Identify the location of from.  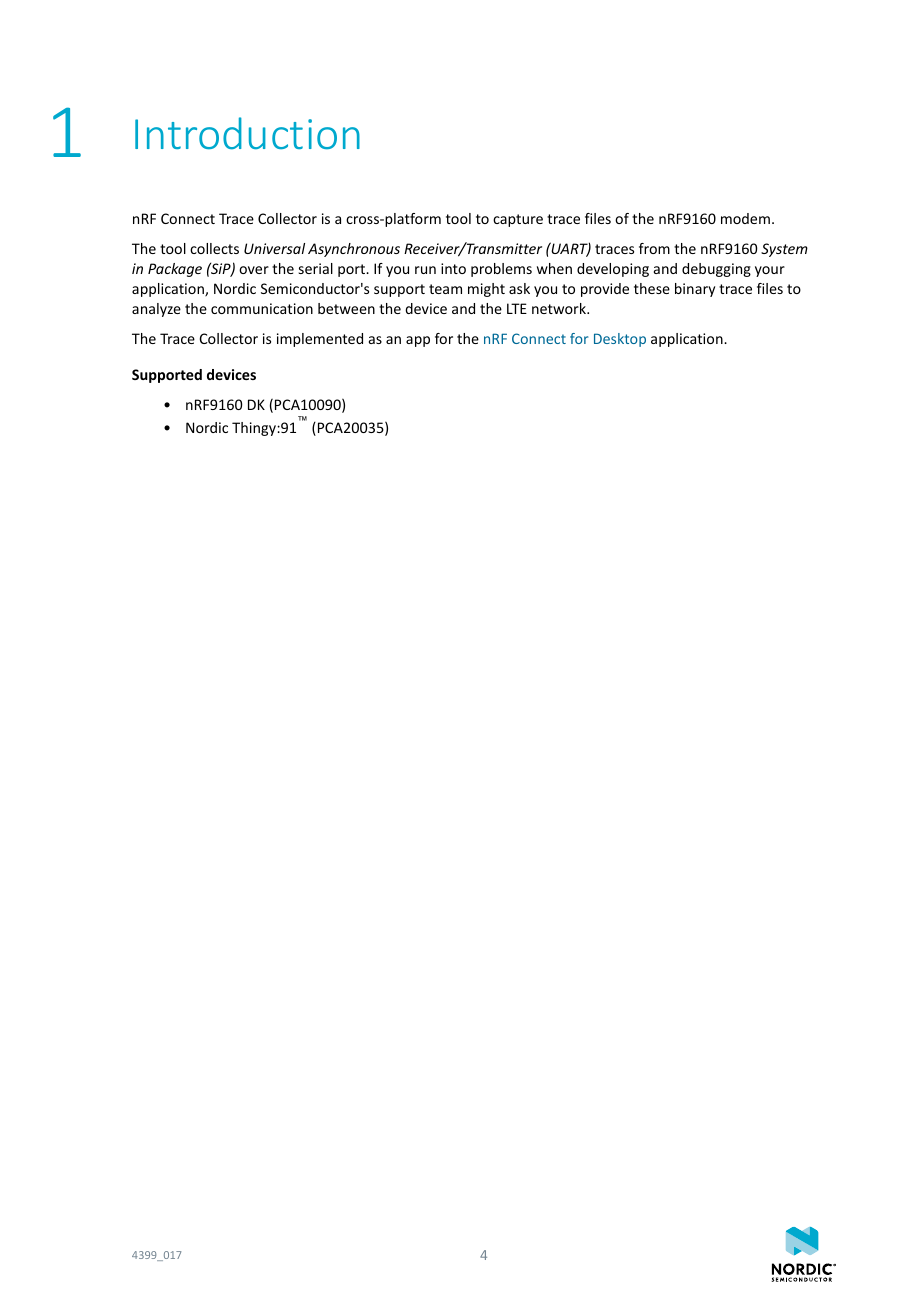
(654, 248).
